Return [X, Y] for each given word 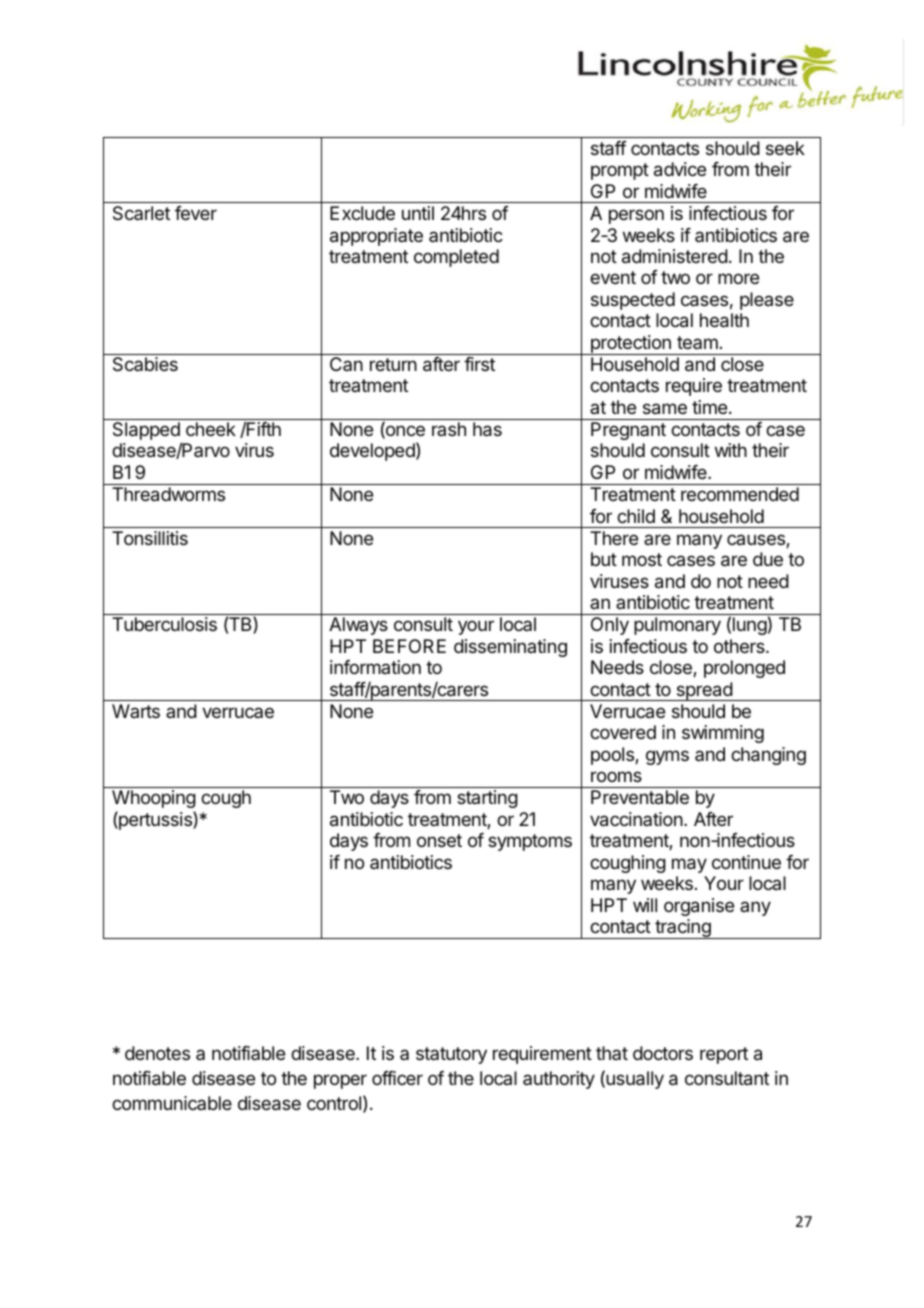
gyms [667, 757]
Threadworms [168, 494]
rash [449, 429]
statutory [451, 1055]
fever [196, 213]
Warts [136, 711]
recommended [740, 494]
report [724, 1055]
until [418, 213]
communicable [172, 1103]
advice [680, 169]
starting [487, 799]
